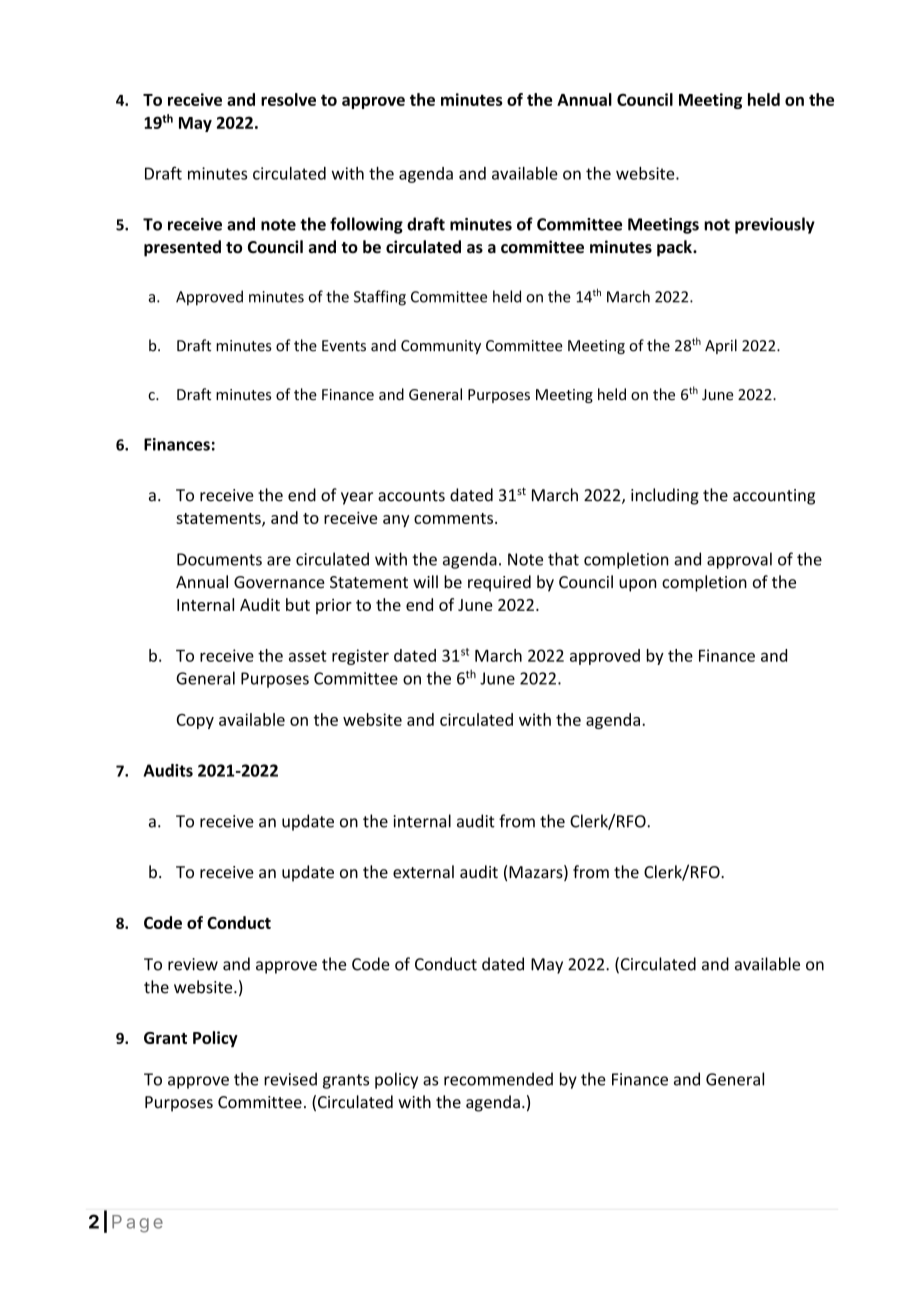 This screenshot has height=1309, width=924. Describe the element at coordinates (739, 560) in the screenshot. I see `approval` at that location.
